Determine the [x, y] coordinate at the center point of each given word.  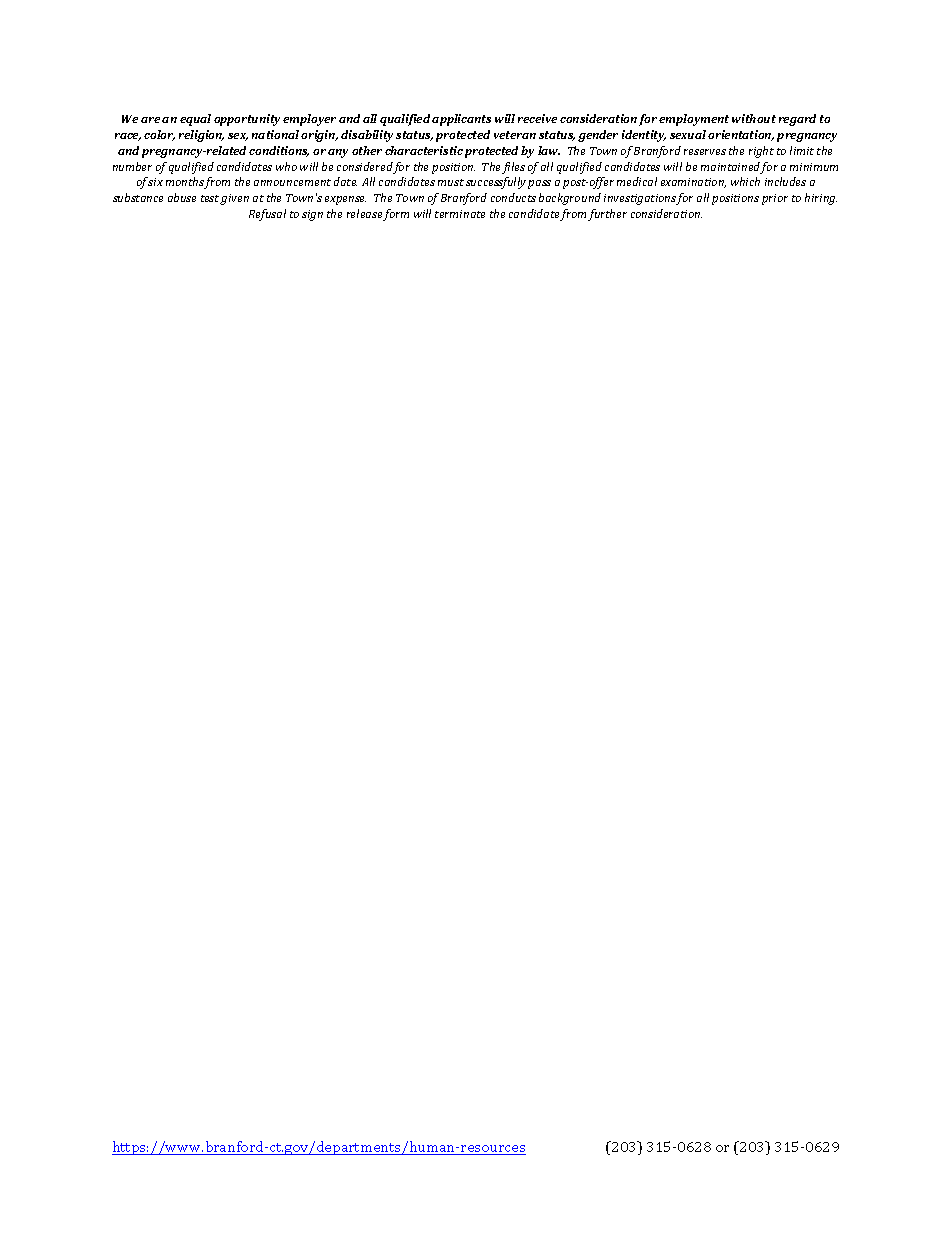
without [754, 118]
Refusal [267, 215]
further [607, 215]
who [286, 166]
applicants [461, 120]
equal [195, 120]
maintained [731, 168]
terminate [460, 214]
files [513, 168]
